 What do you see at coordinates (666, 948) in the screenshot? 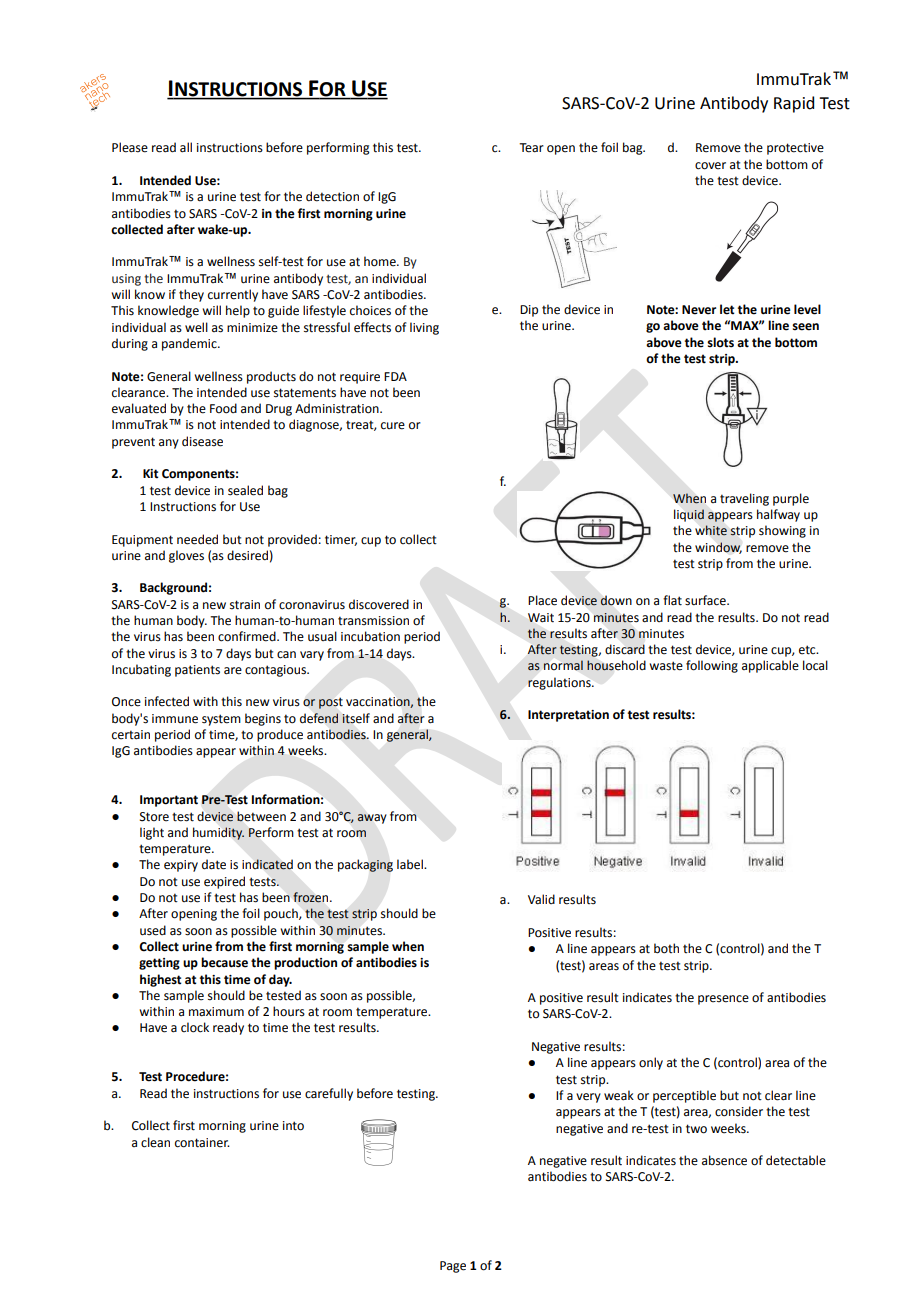
I see `both` at bounding box center [666, 948].
